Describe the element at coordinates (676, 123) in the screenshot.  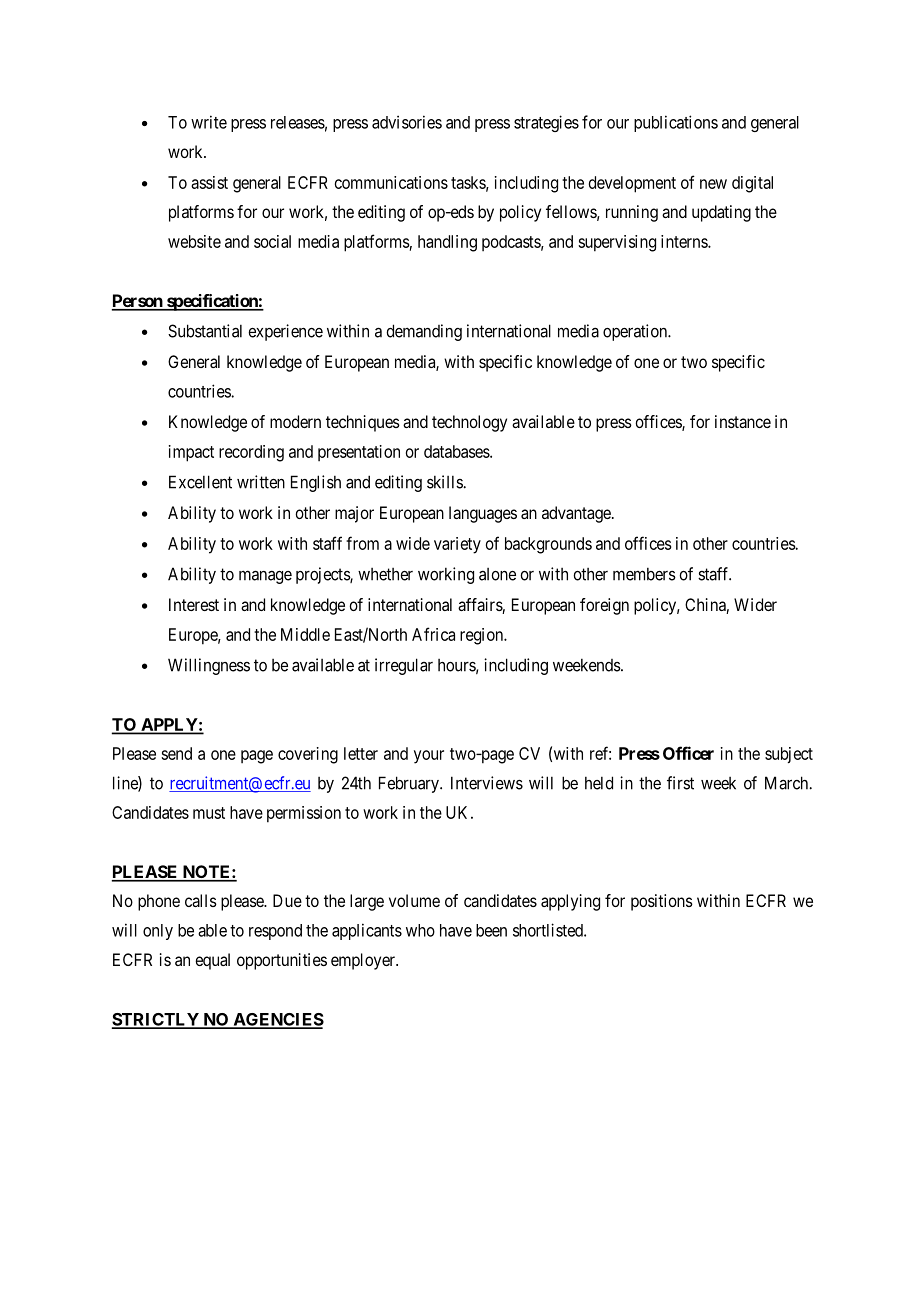
I see `publications` at that location.
